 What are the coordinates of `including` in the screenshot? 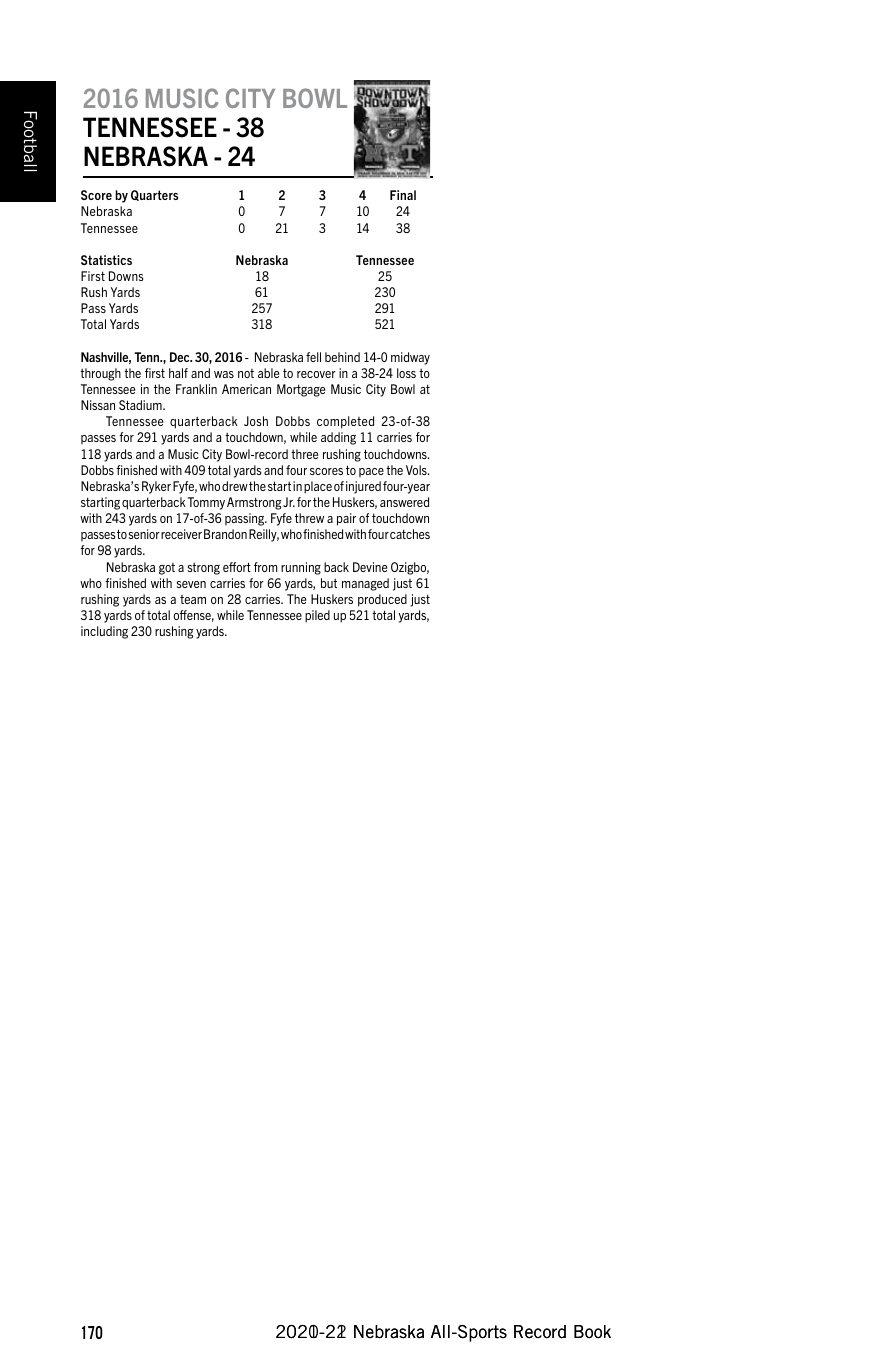 It's located at (104, 632).
